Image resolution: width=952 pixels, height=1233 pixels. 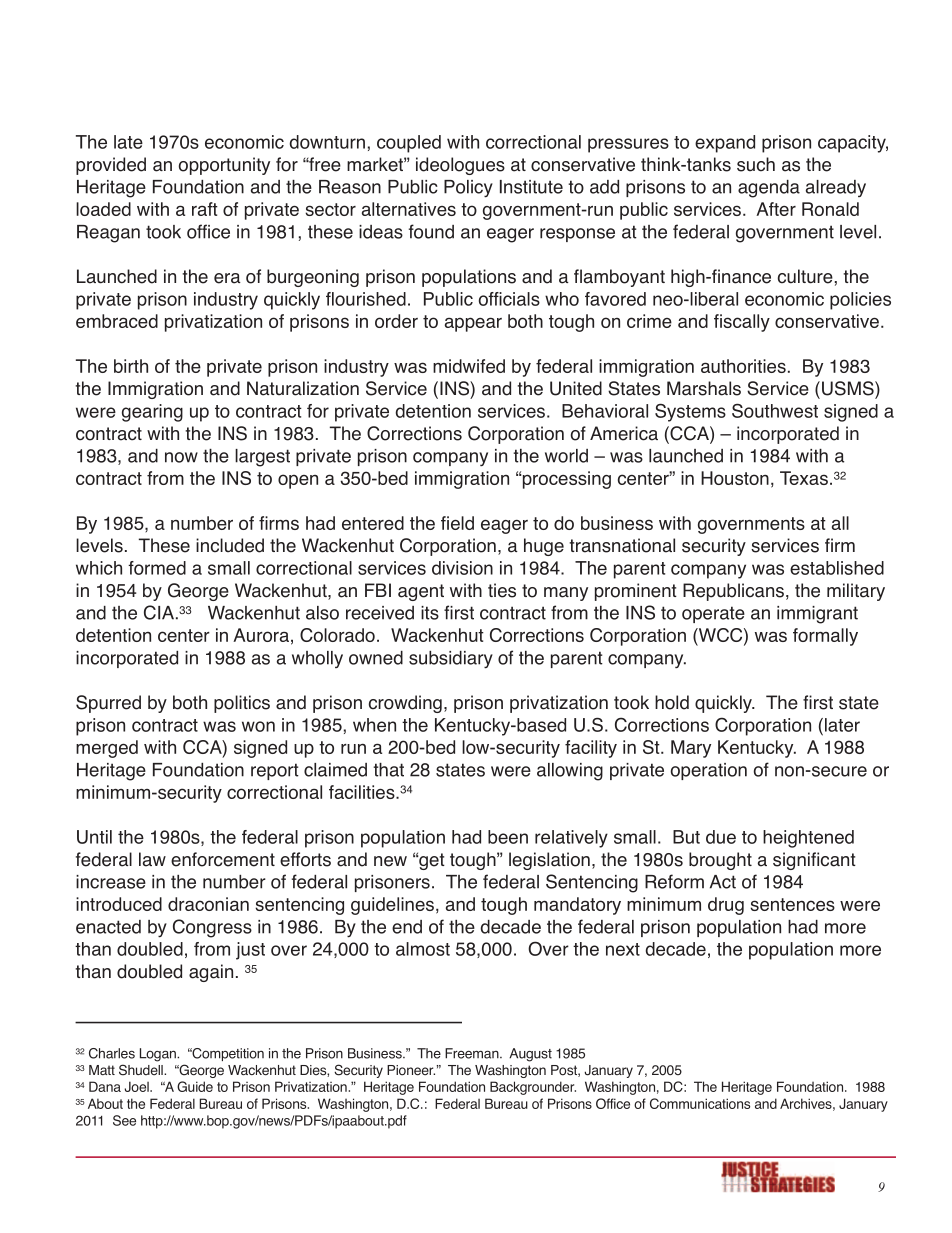 I want to click on subsidiary, so click(x=451, y=660).
